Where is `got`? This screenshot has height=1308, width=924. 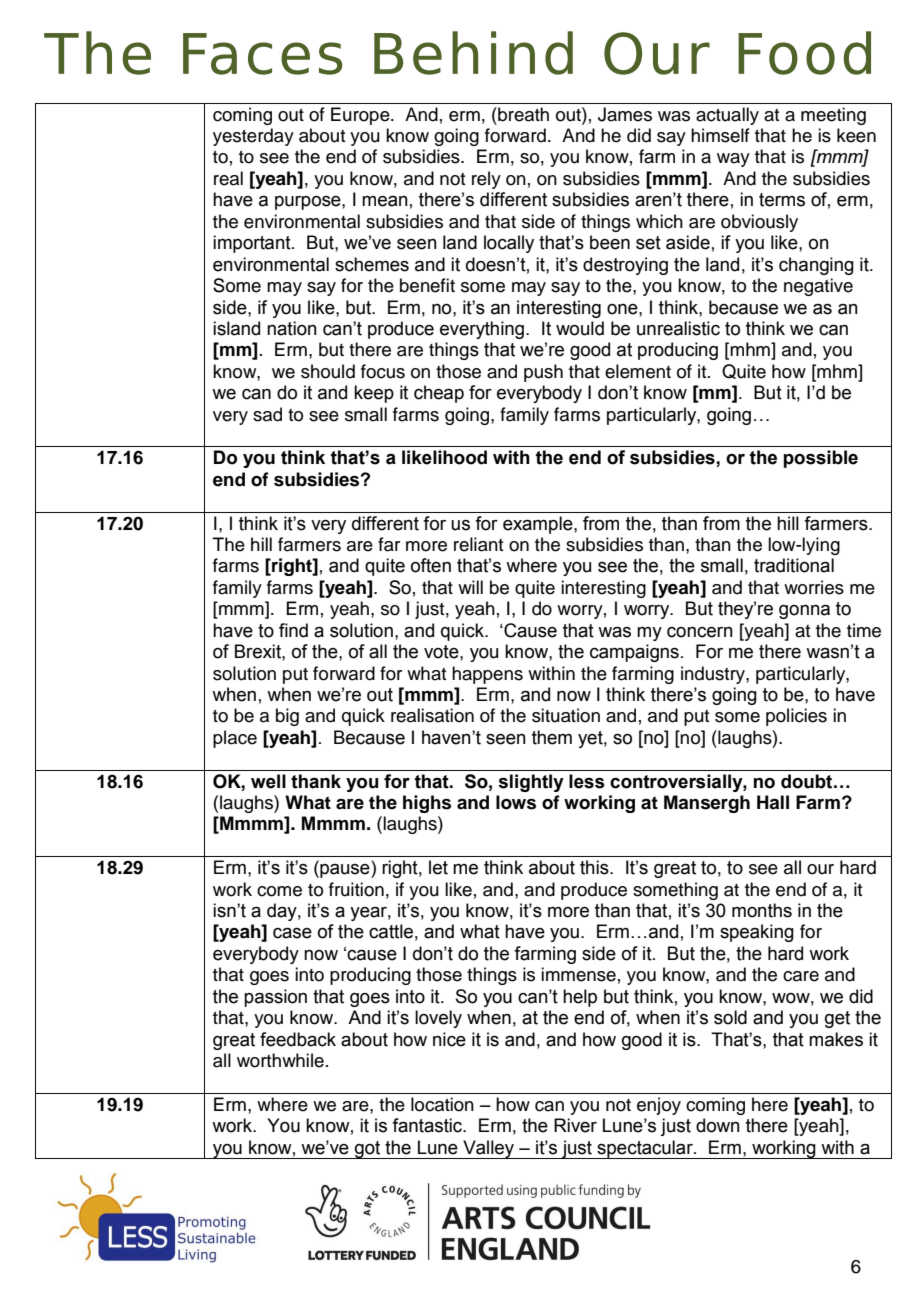
got is located at coordinates (368, 1150).
